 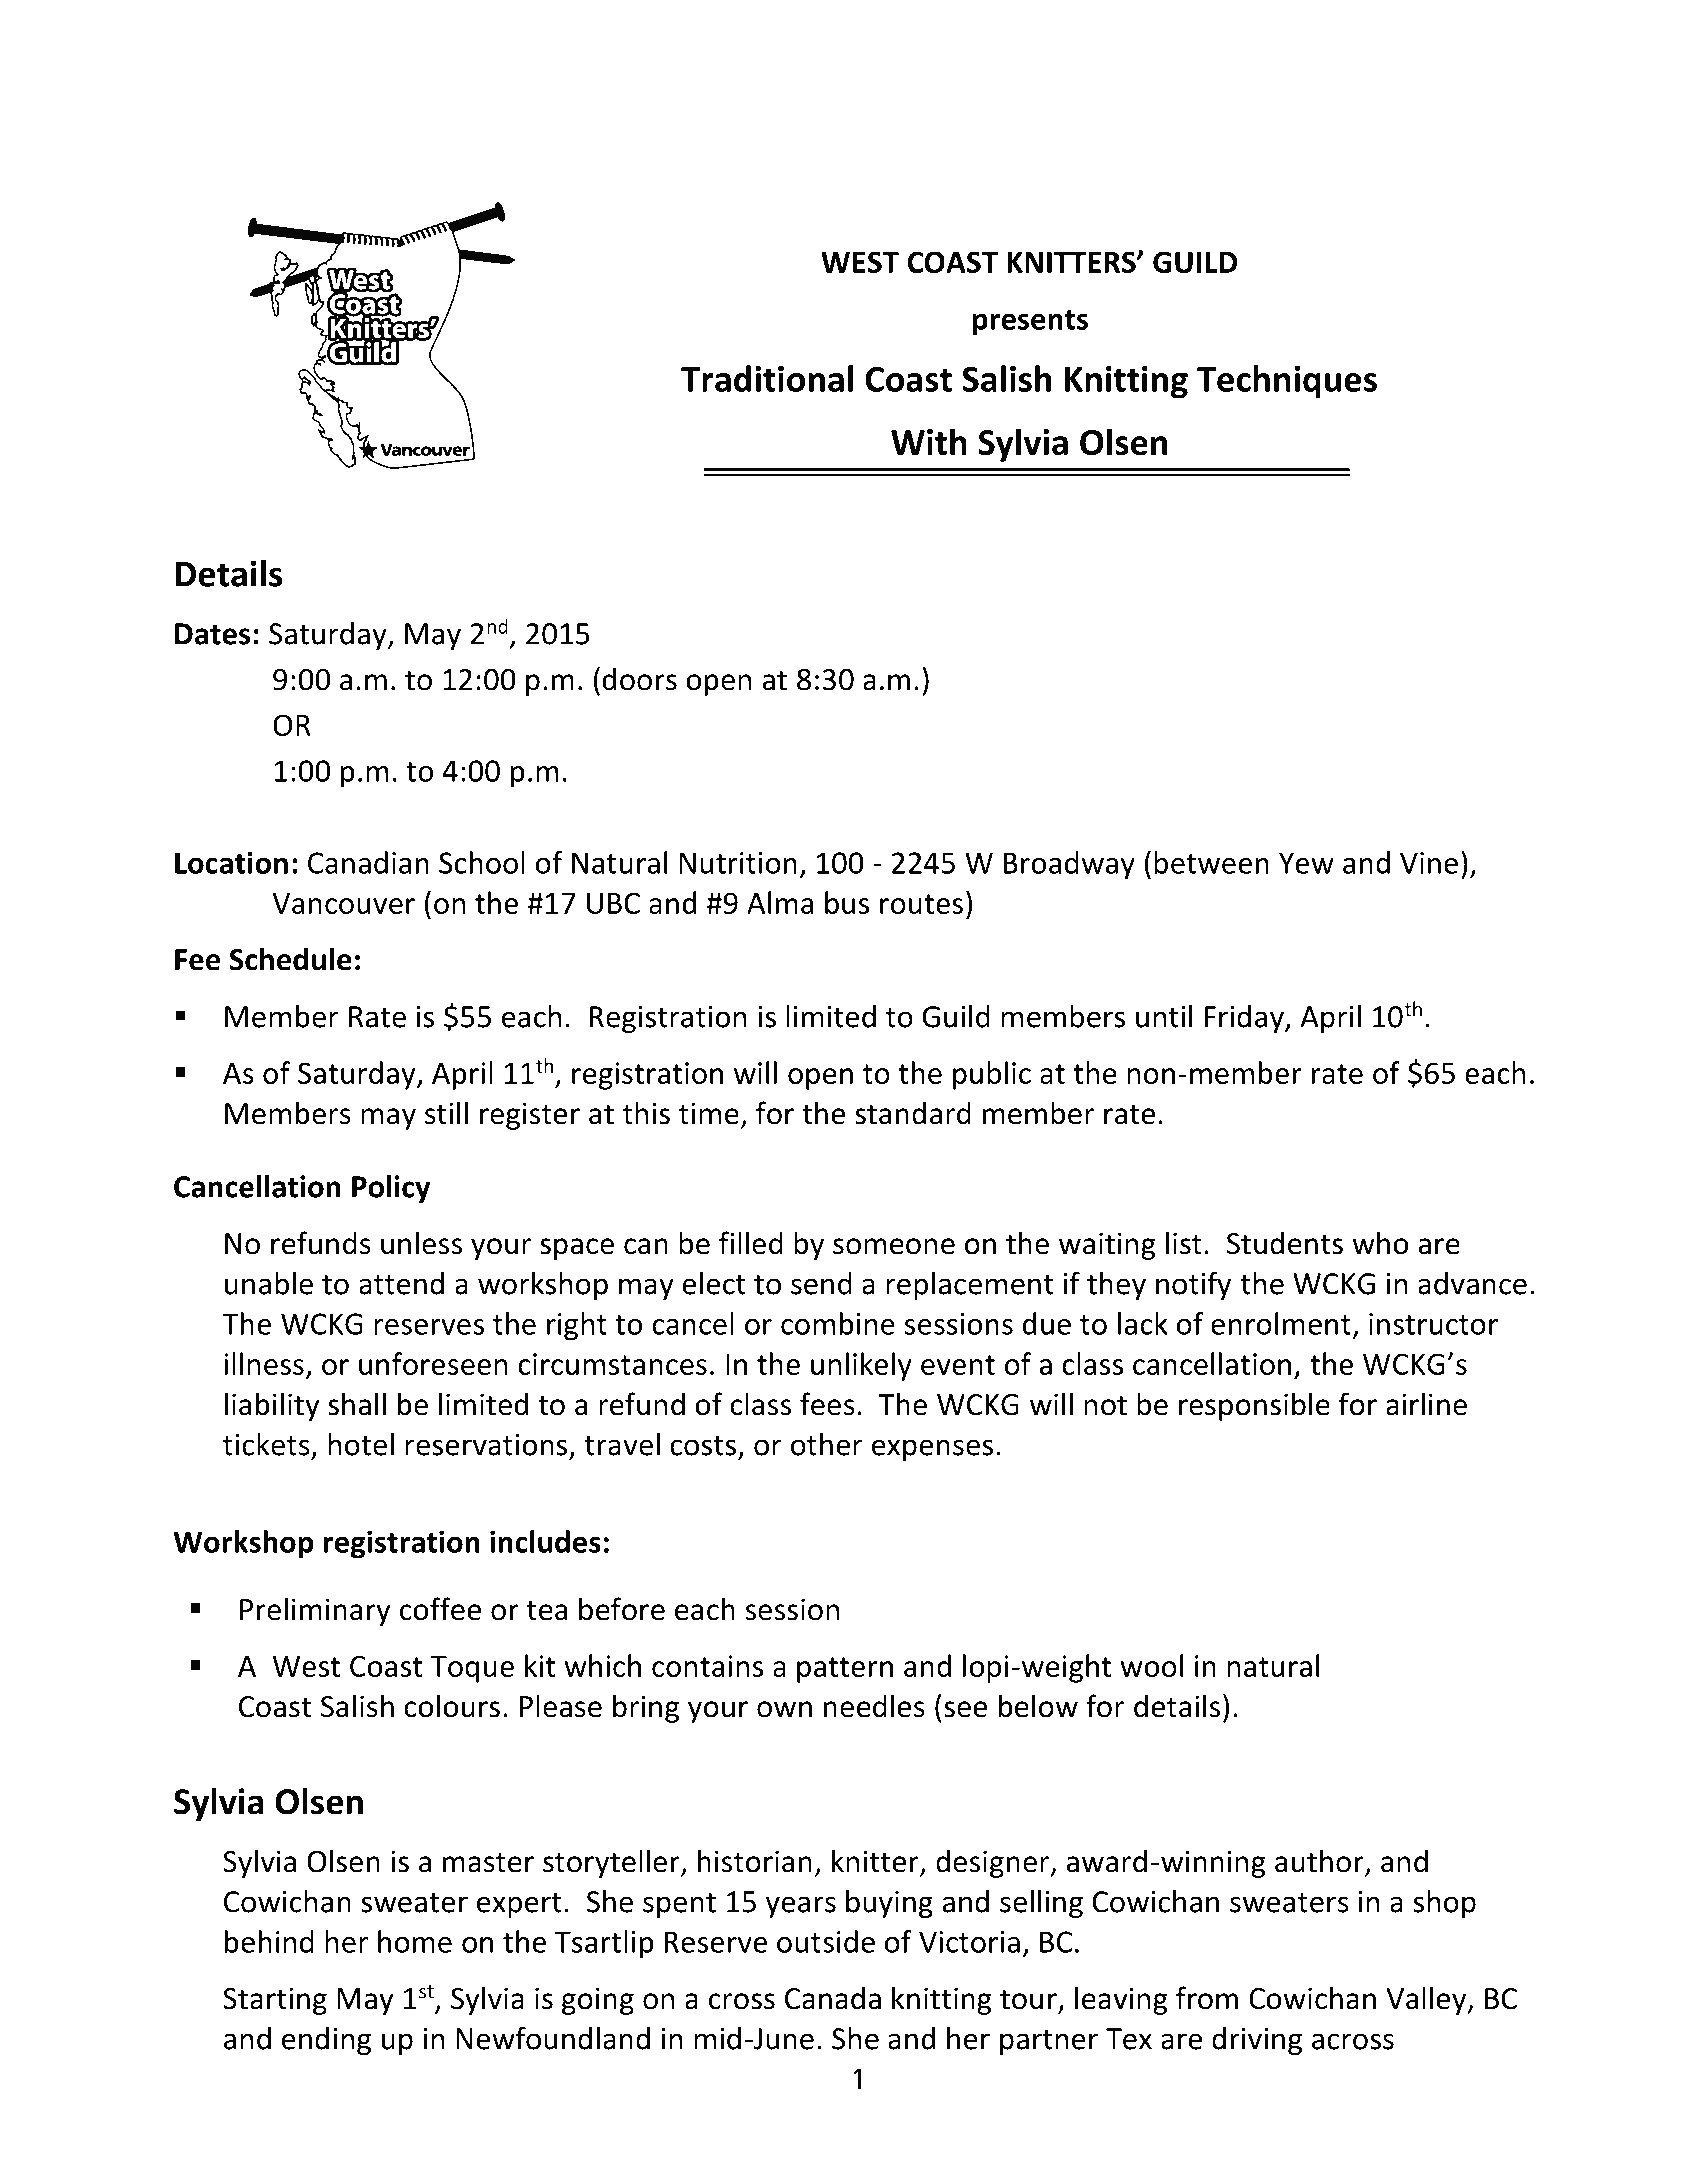 What do you see at coordinates (845, 1670) in the document?
I see `pattern` at bounding box center [845, 1670].
